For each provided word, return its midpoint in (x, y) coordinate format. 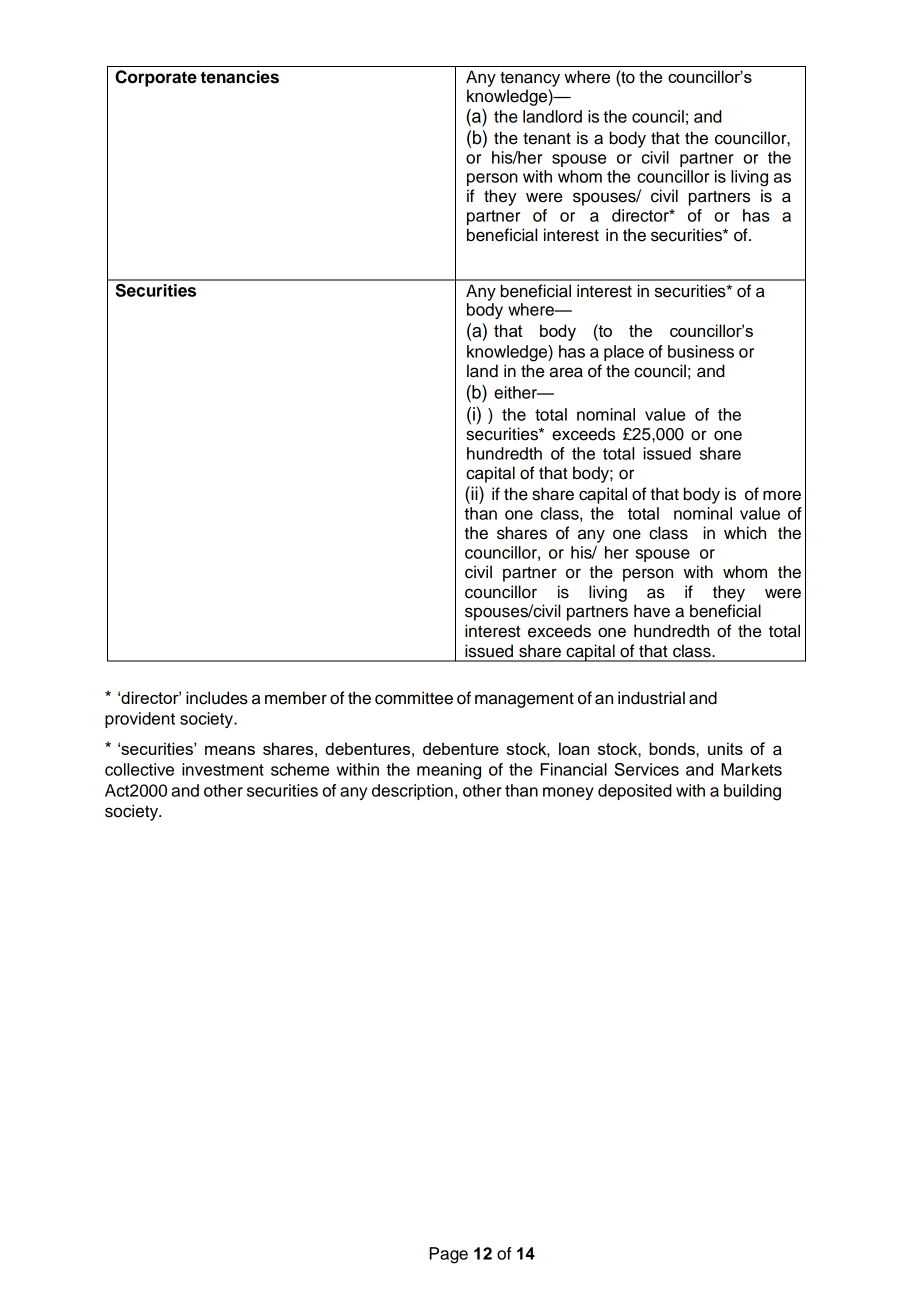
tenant (547, 139)
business (701, 351)
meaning (449, 771)
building (752, 792)
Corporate (156, 78)
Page (448, 1255)
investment (223, 769)
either (516, 392)
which (745, 533)
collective (139, 769)
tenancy (530, 79)
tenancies (240, 77)
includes (217, 698)
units (725, 748)
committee (414, 698)
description (412, 792)
